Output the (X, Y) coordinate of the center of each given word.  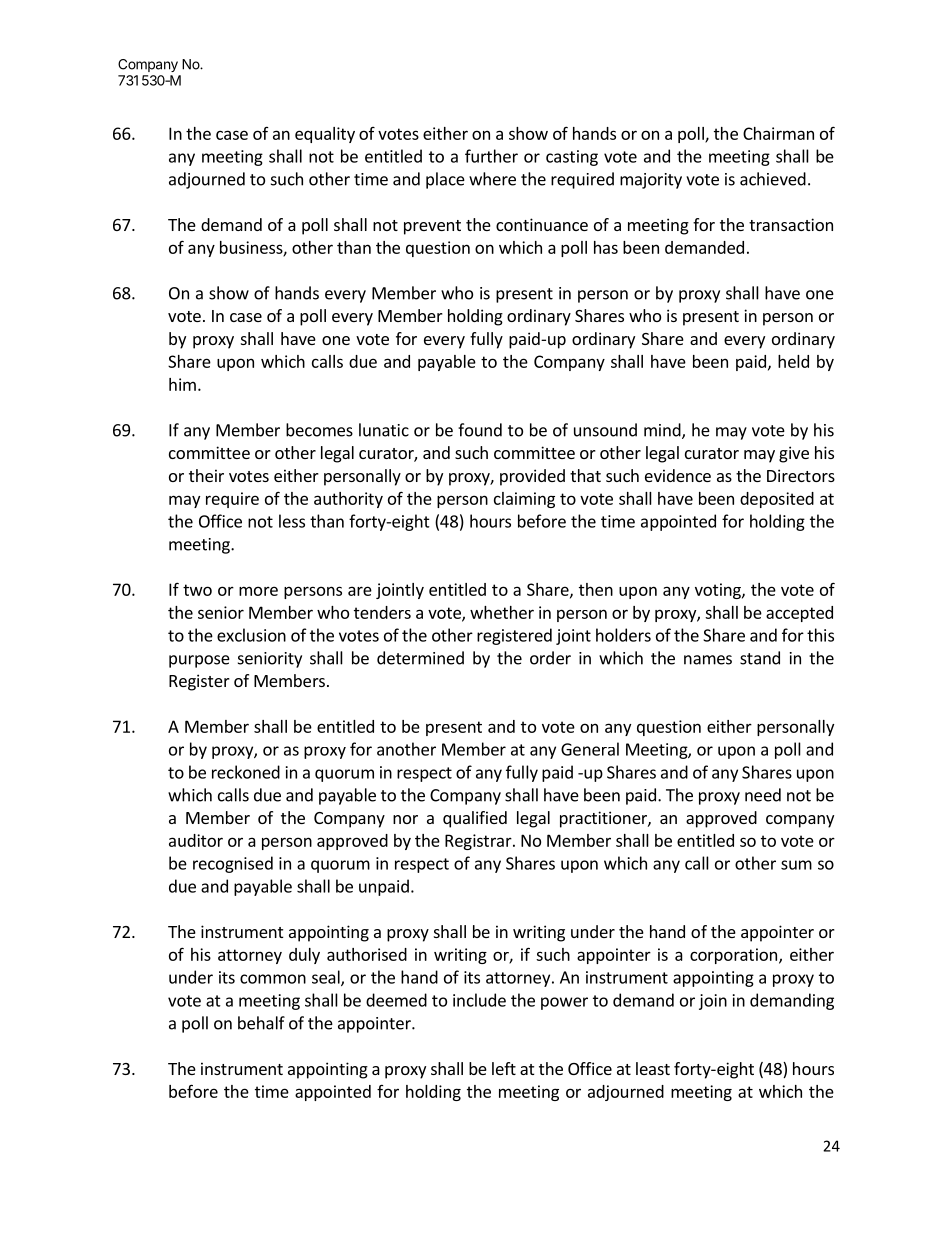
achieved (773, 179)
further (491, 156)
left (504, 1068)
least (653, 1068)
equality (325, 135)
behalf (261, 1023)
